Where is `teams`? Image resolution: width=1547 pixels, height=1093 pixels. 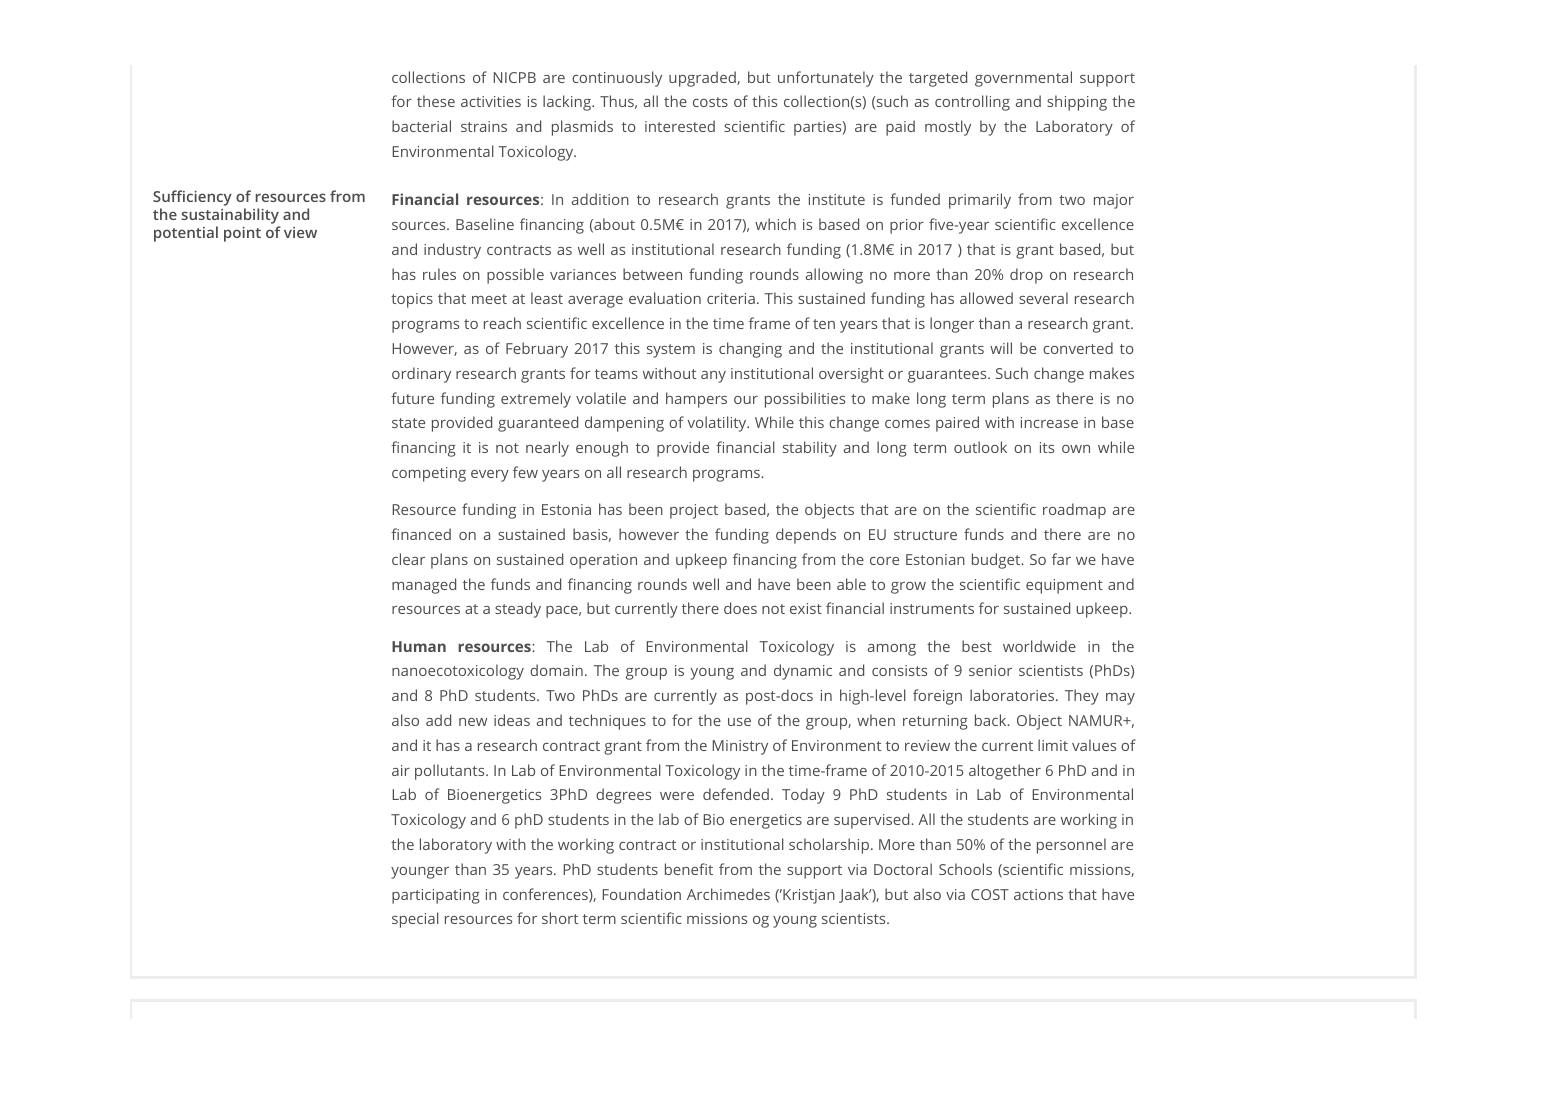
teams is located at coordinates (616, 374).
